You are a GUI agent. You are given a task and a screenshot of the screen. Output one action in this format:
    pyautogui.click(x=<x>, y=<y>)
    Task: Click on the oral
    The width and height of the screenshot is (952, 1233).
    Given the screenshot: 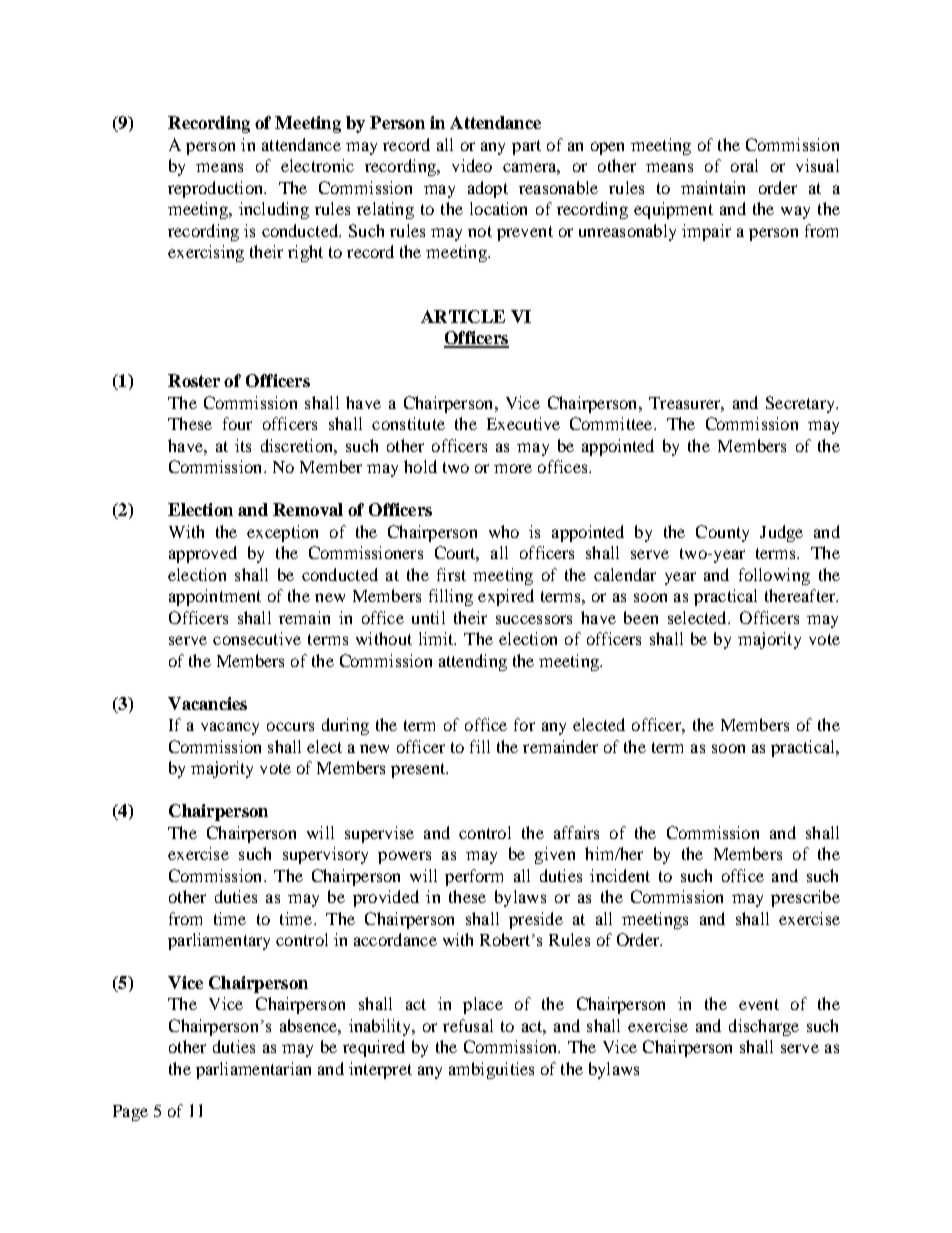 What is the action you would take?
    pyautogui.click(x=744, y=165)
